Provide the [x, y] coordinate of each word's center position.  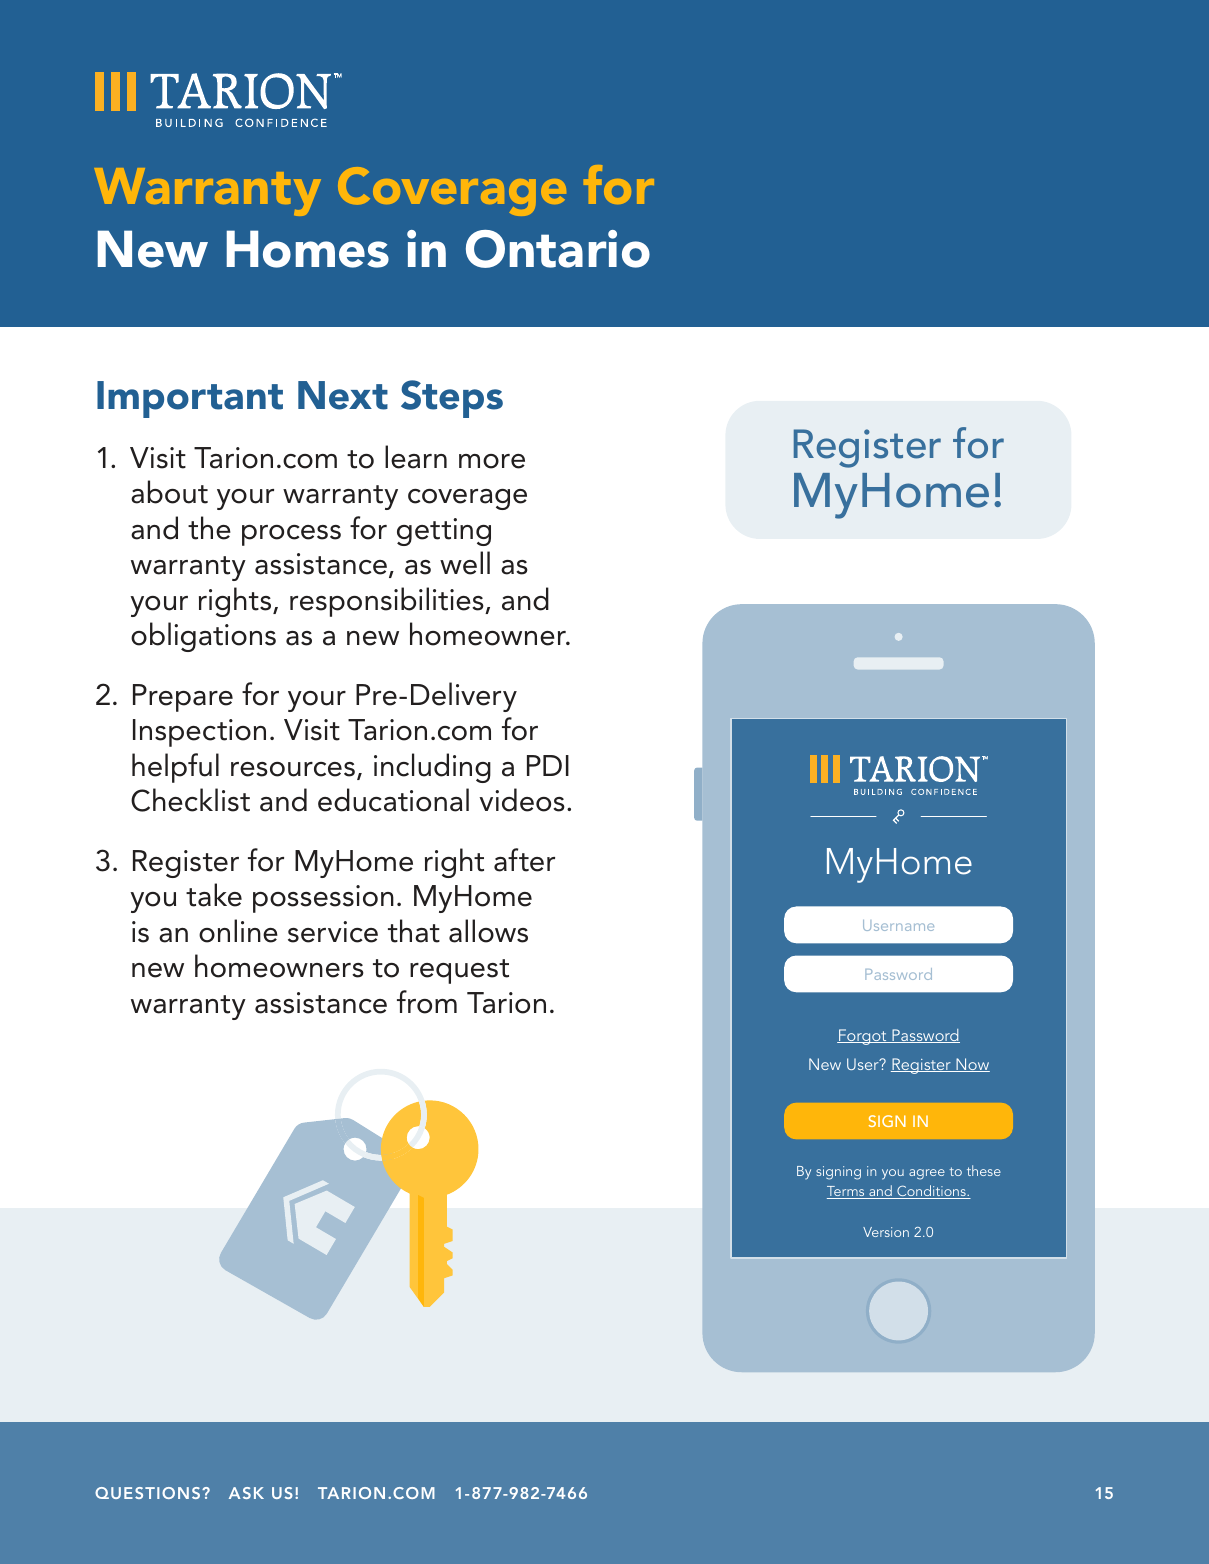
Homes [308, 249]
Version [886, 1232]
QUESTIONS [149, 1493]
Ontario [558, 249]
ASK [246, 1493]
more [492, 461]
